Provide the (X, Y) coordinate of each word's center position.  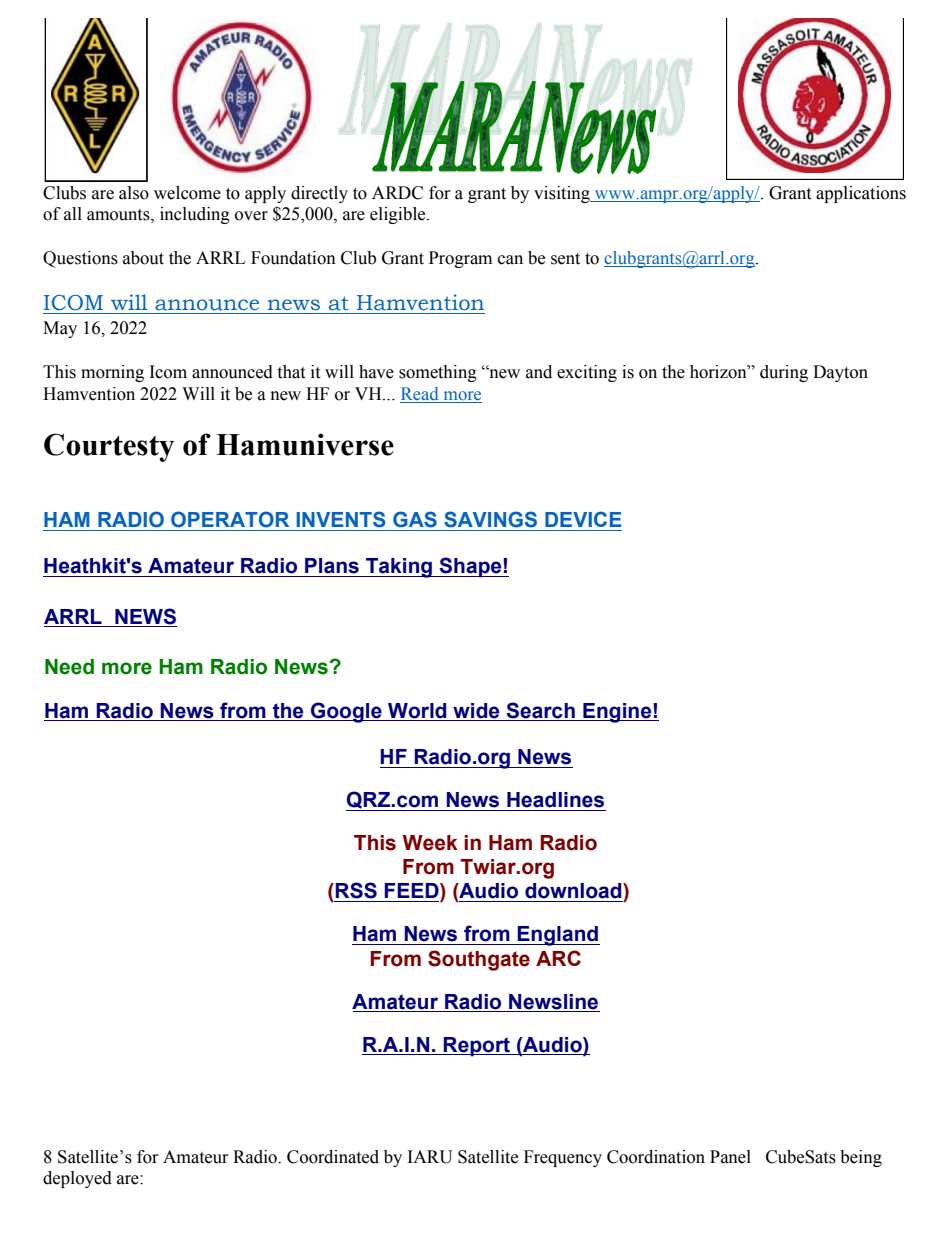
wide (476, 711)
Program (460, 259)
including (195, 215)
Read (420, 395)
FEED (412, 892)
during (784, 373)
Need (69, 667)
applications (861, 194)
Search (540, 710)
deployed (77, 1179)
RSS (356, 890)
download (574, 891)
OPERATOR (230, 519)
